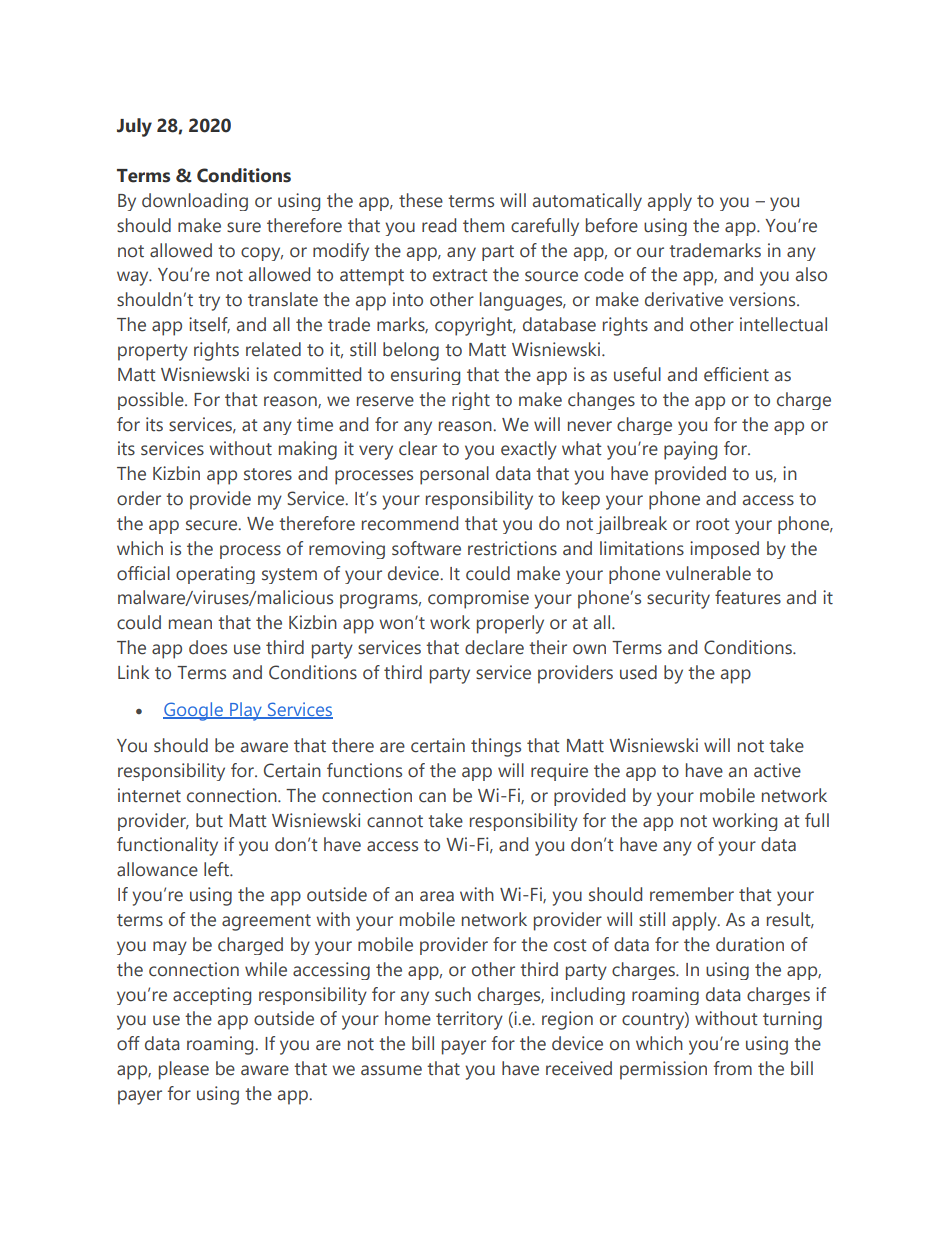 This document has width=952, height=1233. Describe the element at coordinates (273, 349) in the document. I see `related` at that location.
